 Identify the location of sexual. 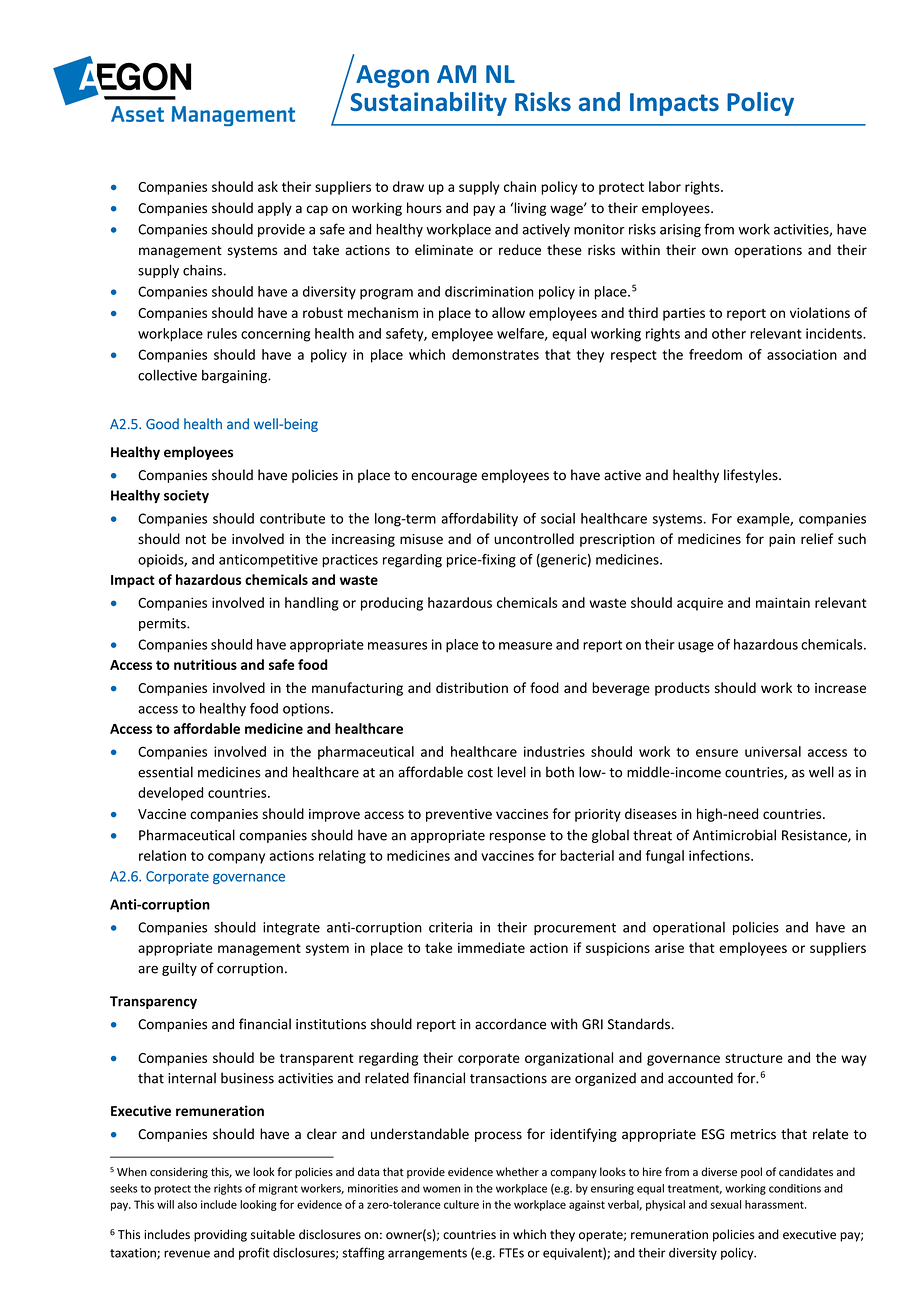
(726, 1204).
